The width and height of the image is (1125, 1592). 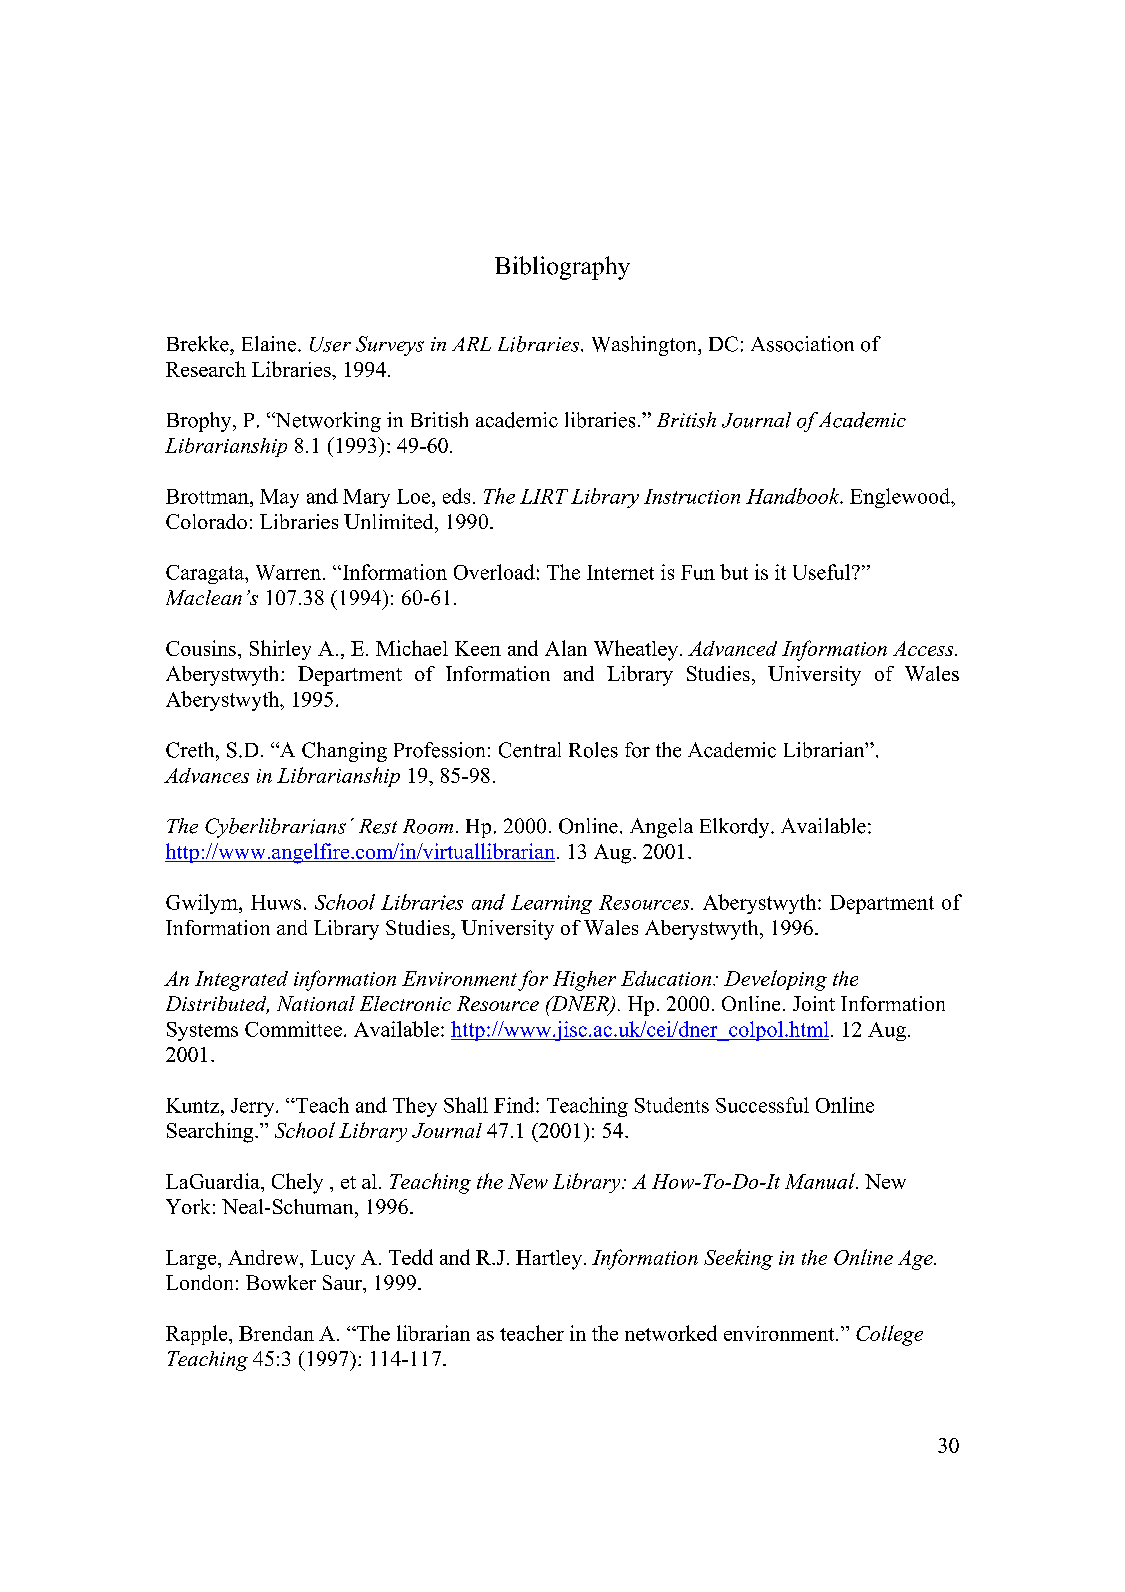 What do you see at coordinates (276, 1333) in the image?
I see `Brendan` at bounding box center [276, 1333].
